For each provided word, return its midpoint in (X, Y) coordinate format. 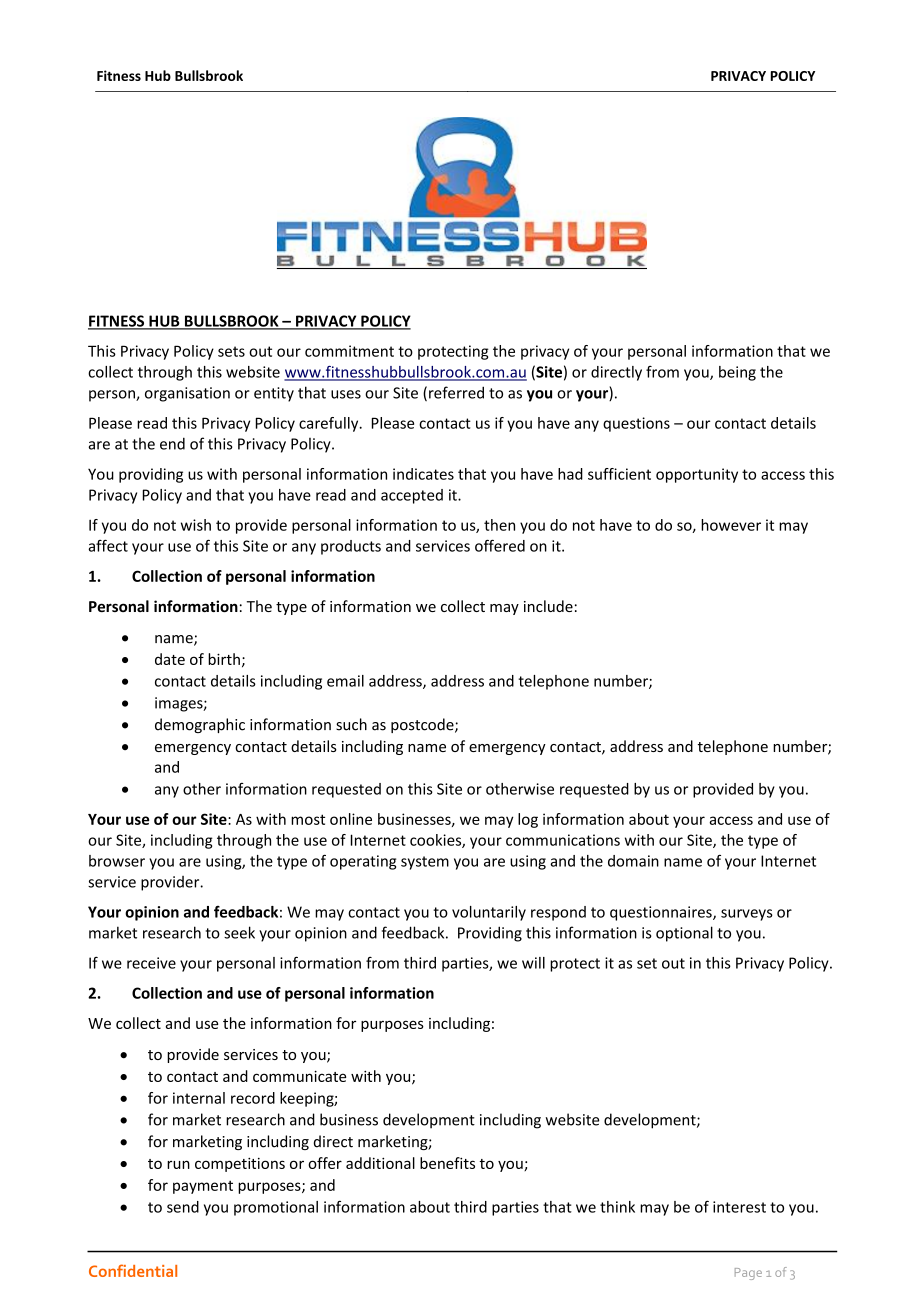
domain (633, 861)
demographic (200, 725)
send (183, 1207)
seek (239, 932)
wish (196, 525)
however (731, 525)
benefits (447, 1163)
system (425, 863)
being (737, 373)
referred (456, 392)
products (351, 547)
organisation (187, 394)
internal (199, 1098)
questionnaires (662, 913)
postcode (423, 725)
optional (684, 934)
